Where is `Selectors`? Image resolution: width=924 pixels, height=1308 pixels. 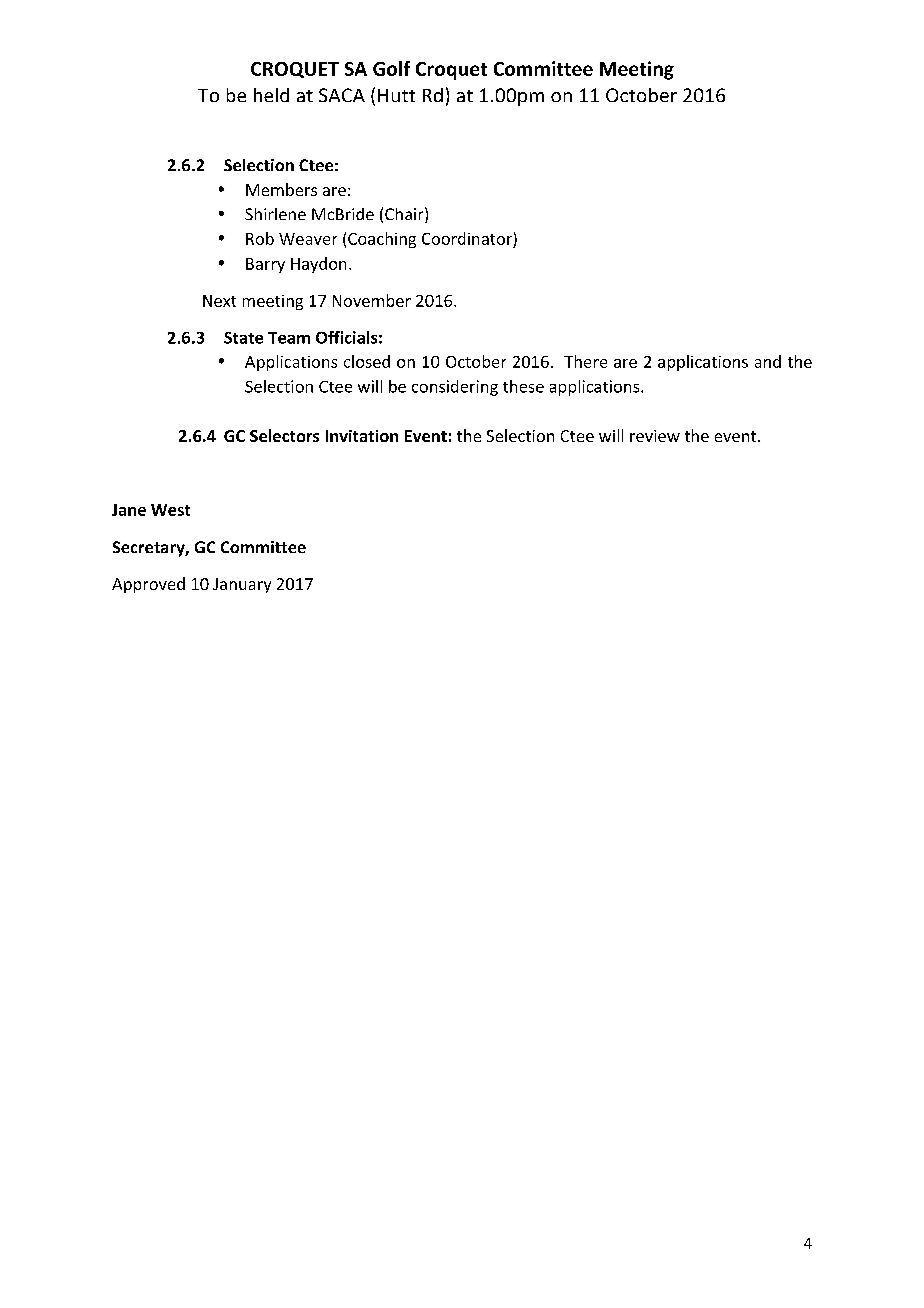 Selectors is located at coordinates (284, 435).
